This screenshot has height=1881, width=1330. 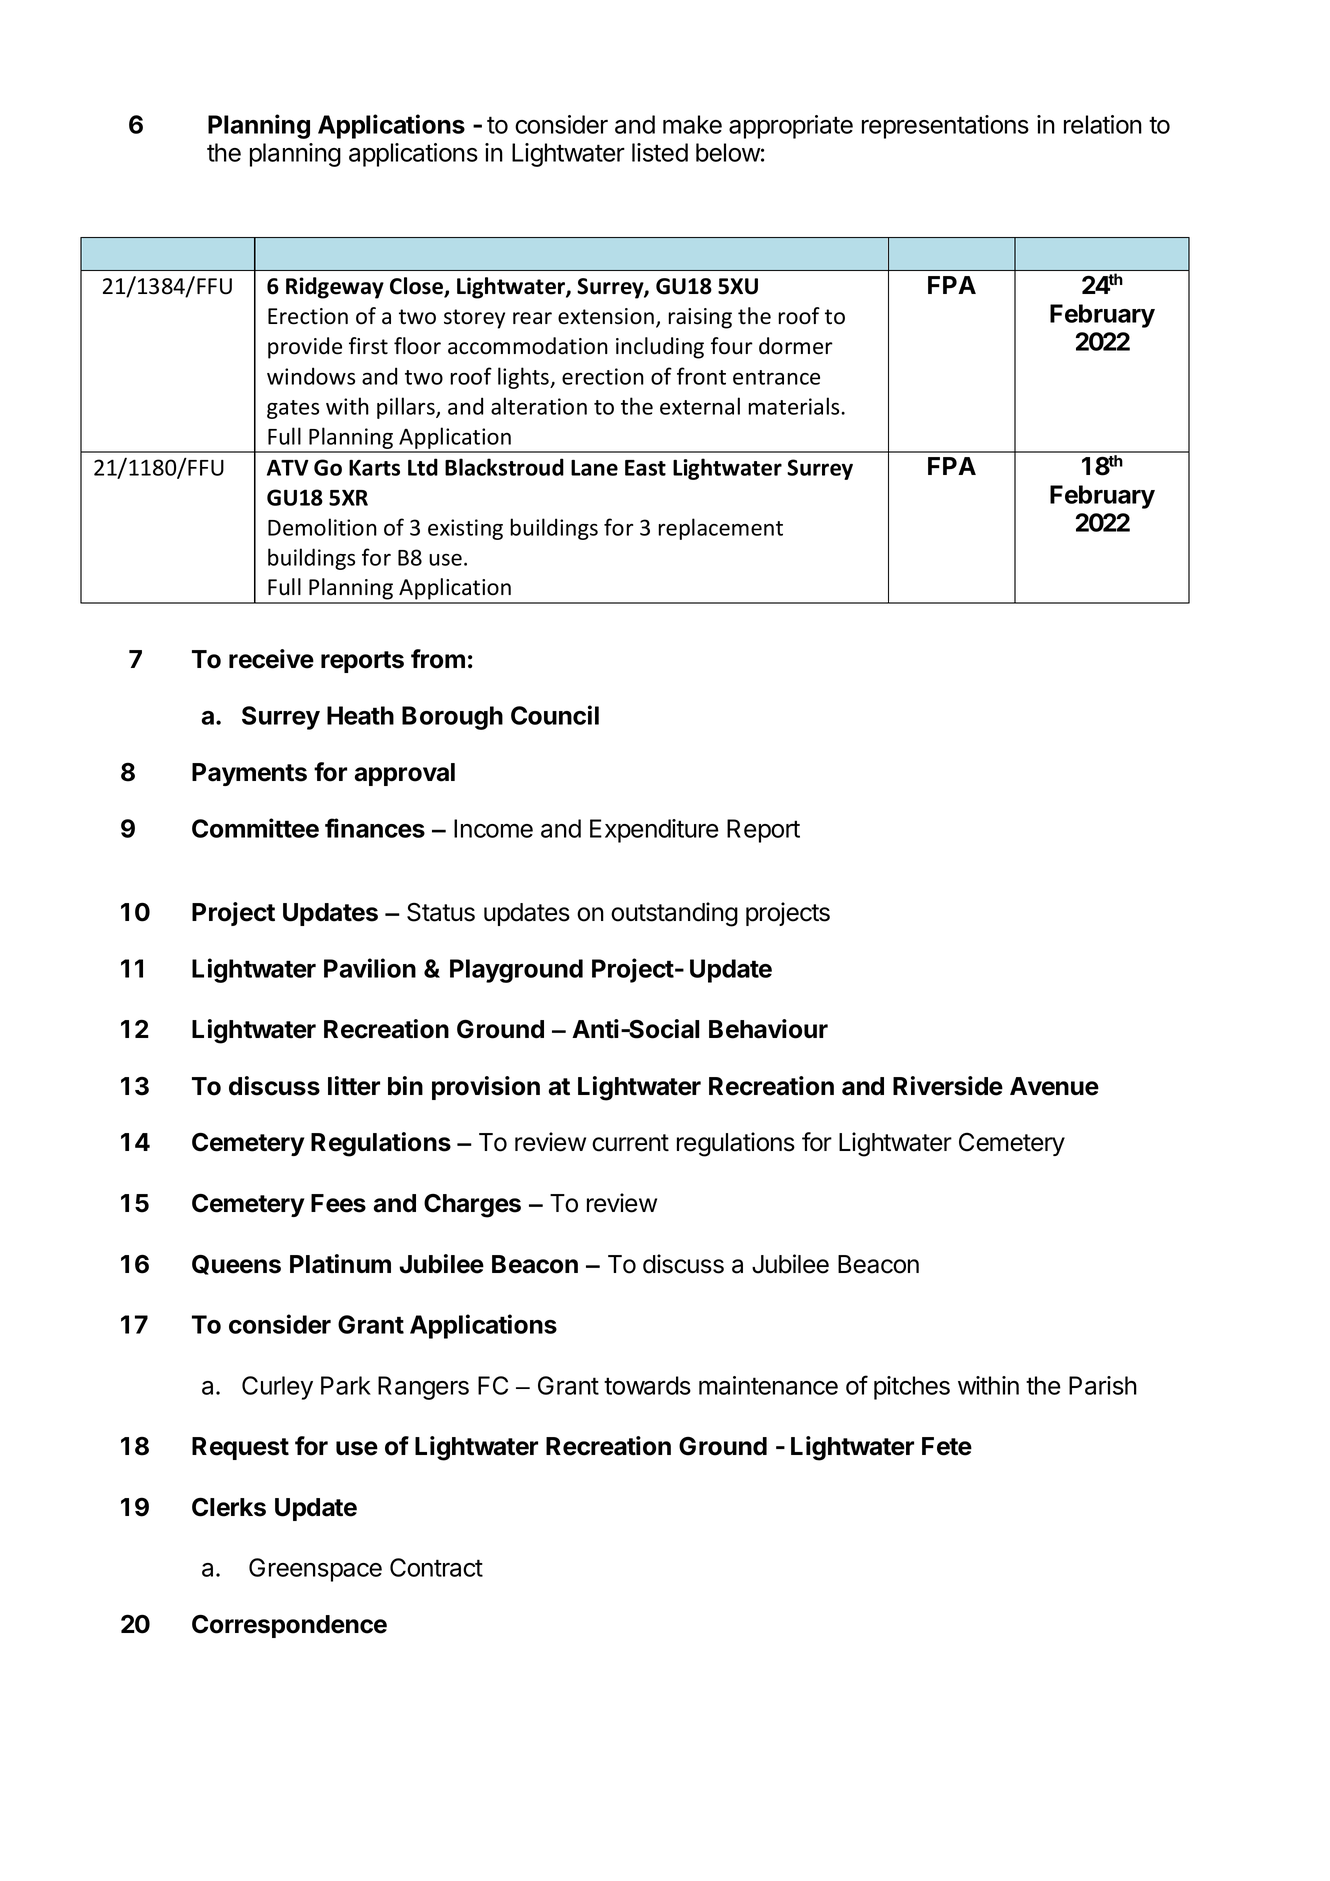 What do you see at coordinates (375, 828) in the screenshot?
I see `finances` at bounding box center [375, 828].
